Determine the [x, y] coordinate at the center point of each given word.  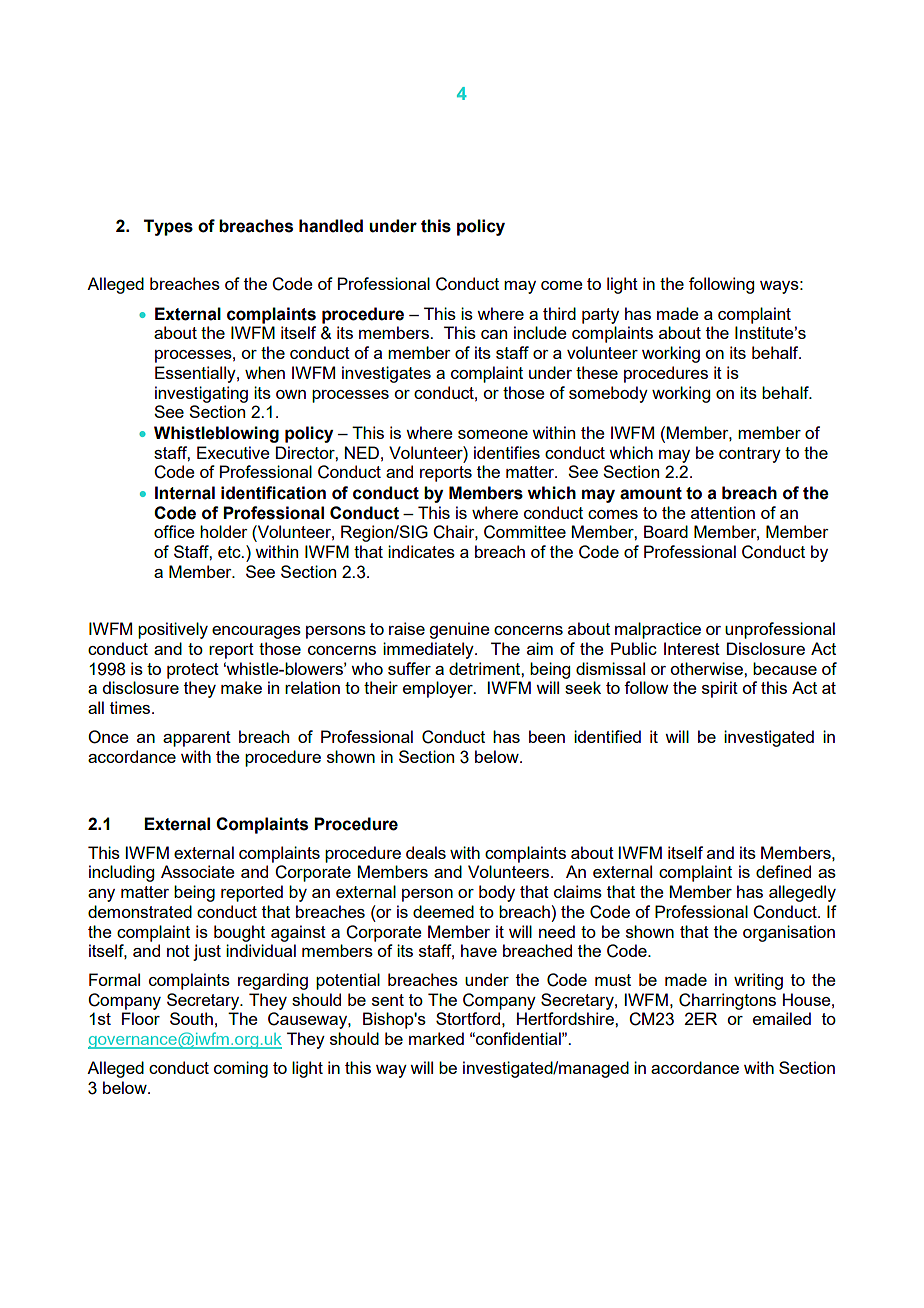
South [191, 1018]
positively [173, 630]
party [600, 316]
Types [168, 227]
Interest [692, 648]
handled [331, 226]
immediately [429, 650]
